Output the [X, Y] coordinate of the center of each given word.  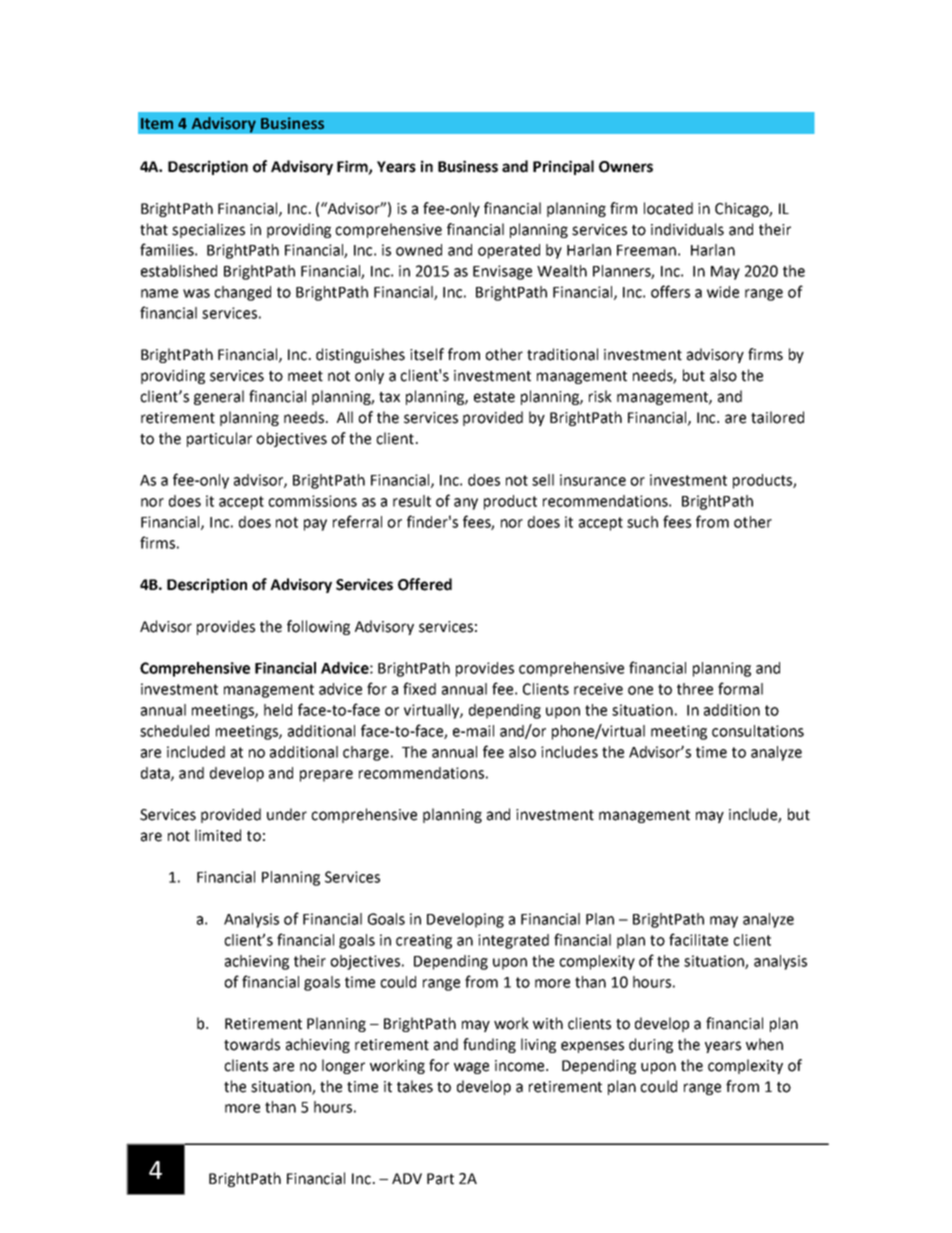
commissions [312, 501]
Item [157, 124]
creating [424, 941]
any [466, 504]
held [278, 710]
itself [427, 354]
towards [252, 1044]
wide [723, 292]
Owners [626, 167]
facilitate [698, 939]
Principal [563, 167]
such [642, 522]
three [695, 689]
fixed [419, 688]
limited [218, 835]
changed [242, 293]
